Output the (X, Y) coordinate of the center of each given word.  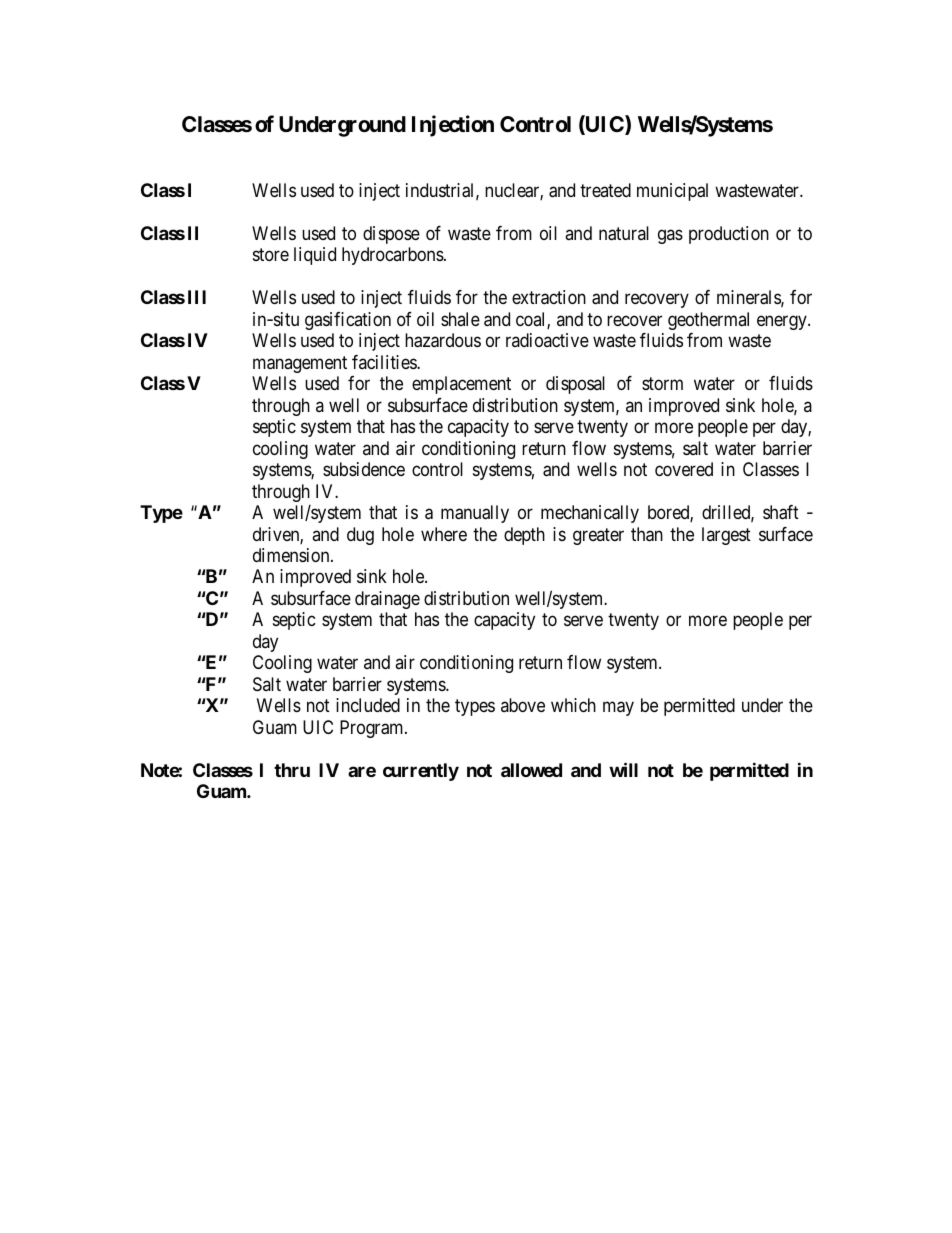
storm (662, 384)
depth (524, 536)
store (271, 255)
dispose (391, 235)
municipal (672, 192)
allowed (531, 770)
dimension (292, 555)
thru (292, 770)
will (623, 769)
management (300, 364)
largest (726, 536)
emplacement (461, 385)
